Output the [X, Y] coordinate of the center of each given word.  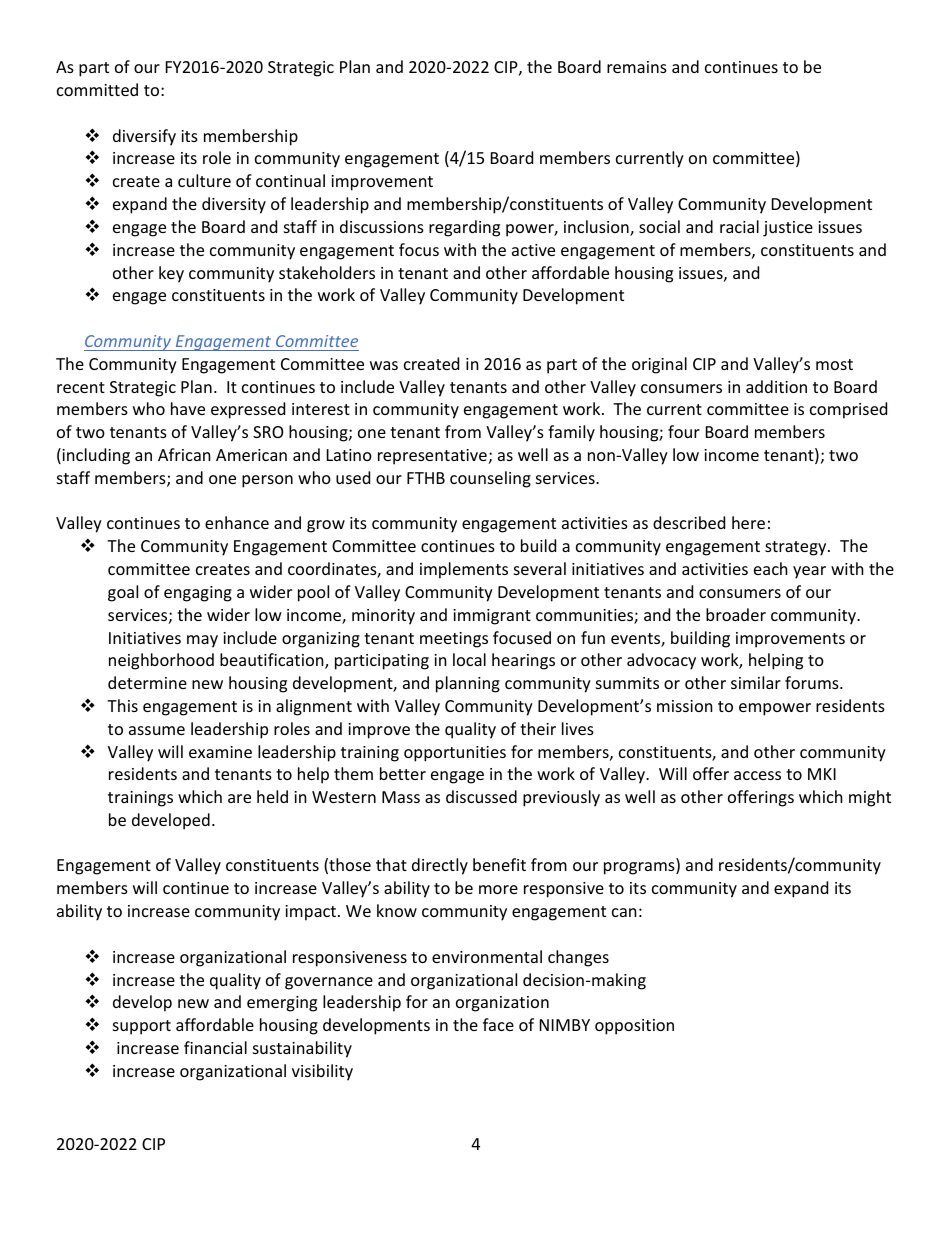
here [748, 522]
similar [756, 682]
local [469, 659]
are [239, 798]
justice [788, 229]
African [184, 454]
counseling [490, 479]
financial [215, 1047]
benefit [499, 864]
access [757, 775]
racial [739, 226]
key [171, 274]
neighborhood [161, 661]
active [533, 250]
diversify [144, 137]
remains [637, 67]
